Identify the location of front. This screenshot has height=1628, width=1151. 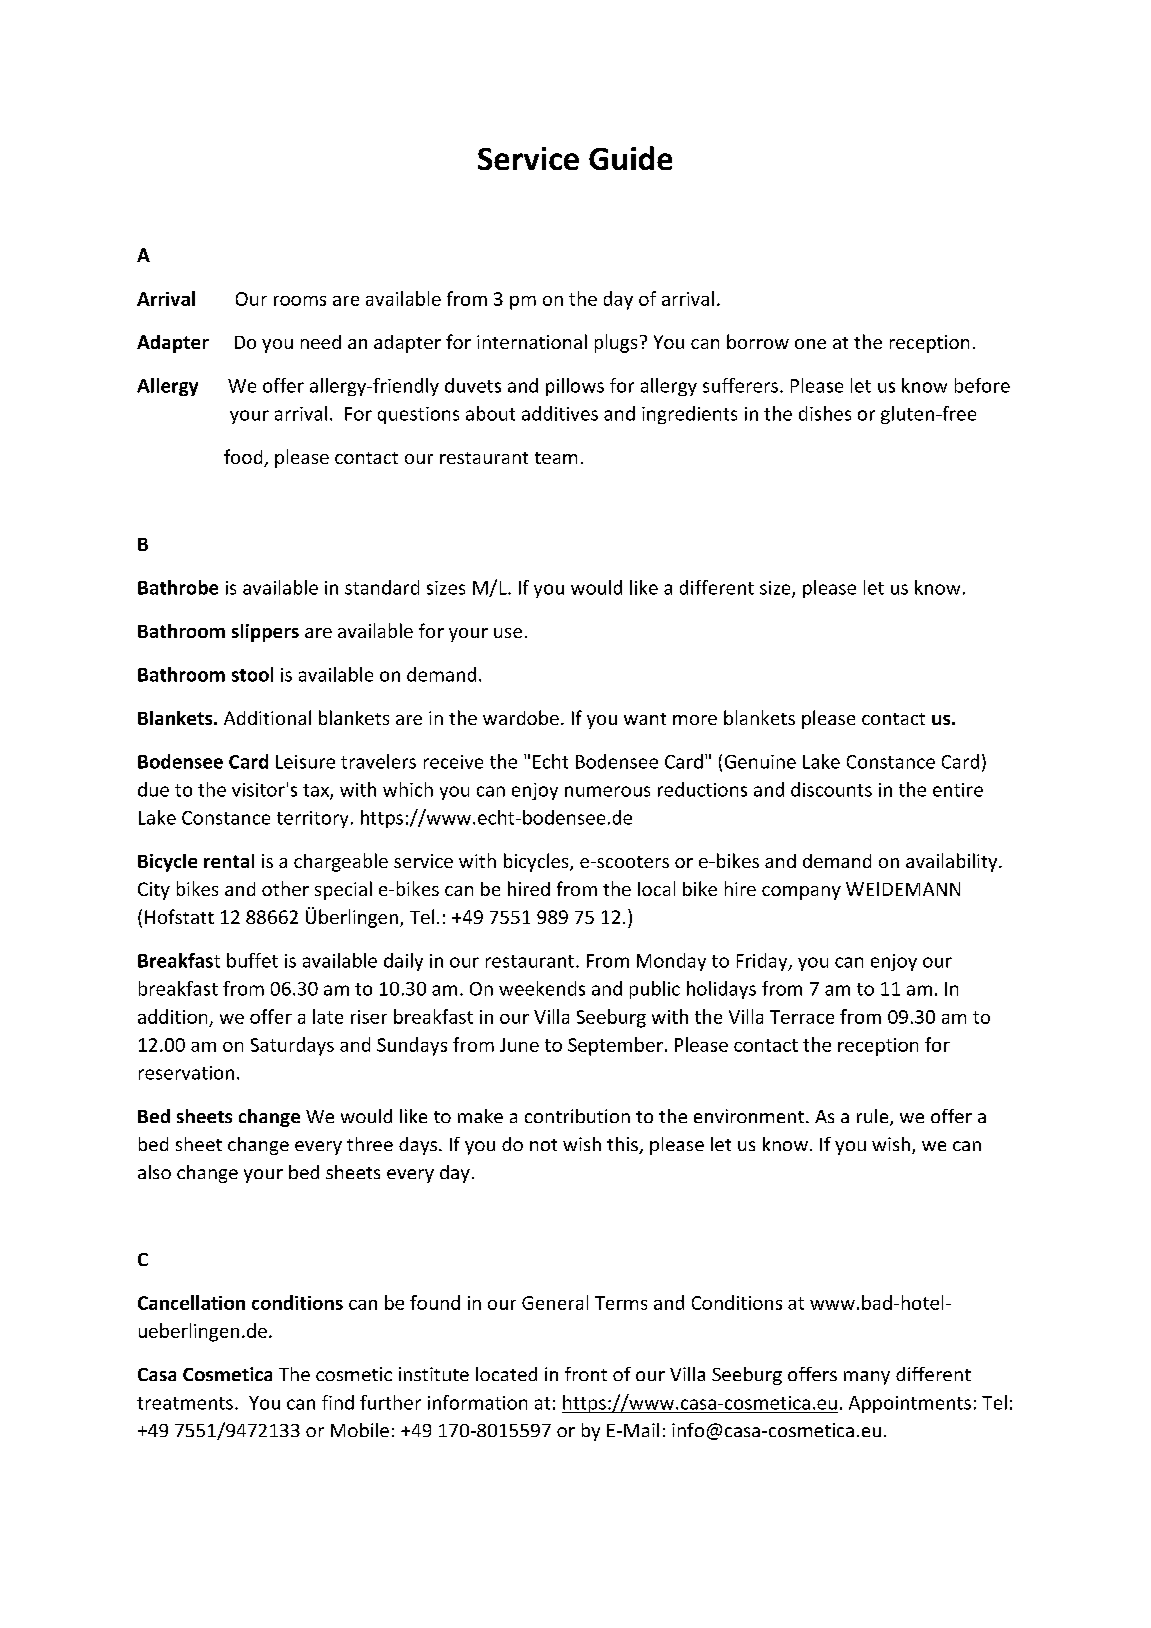
(586, 1374).
